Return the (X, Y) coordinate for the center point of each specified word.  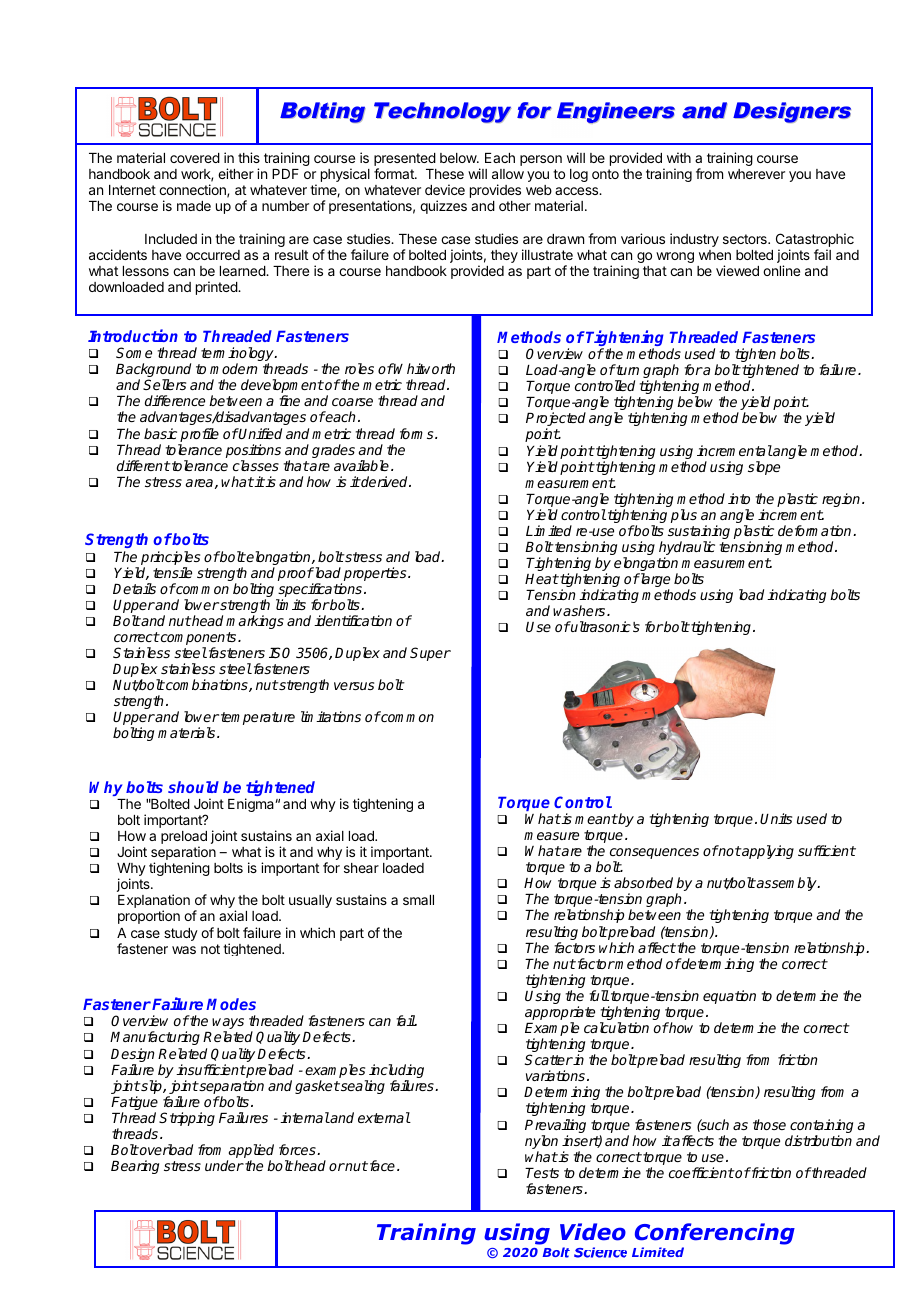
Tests (542, 1173)
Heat (542, 579)
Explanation (154, 902)
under (224, 1165)
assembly (787, 884)
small (418, 900)
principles (170, 559)
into (739, 498)
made (194, 206)
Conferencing (715, 1234)
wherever (756, 174)
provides (495, 191)
